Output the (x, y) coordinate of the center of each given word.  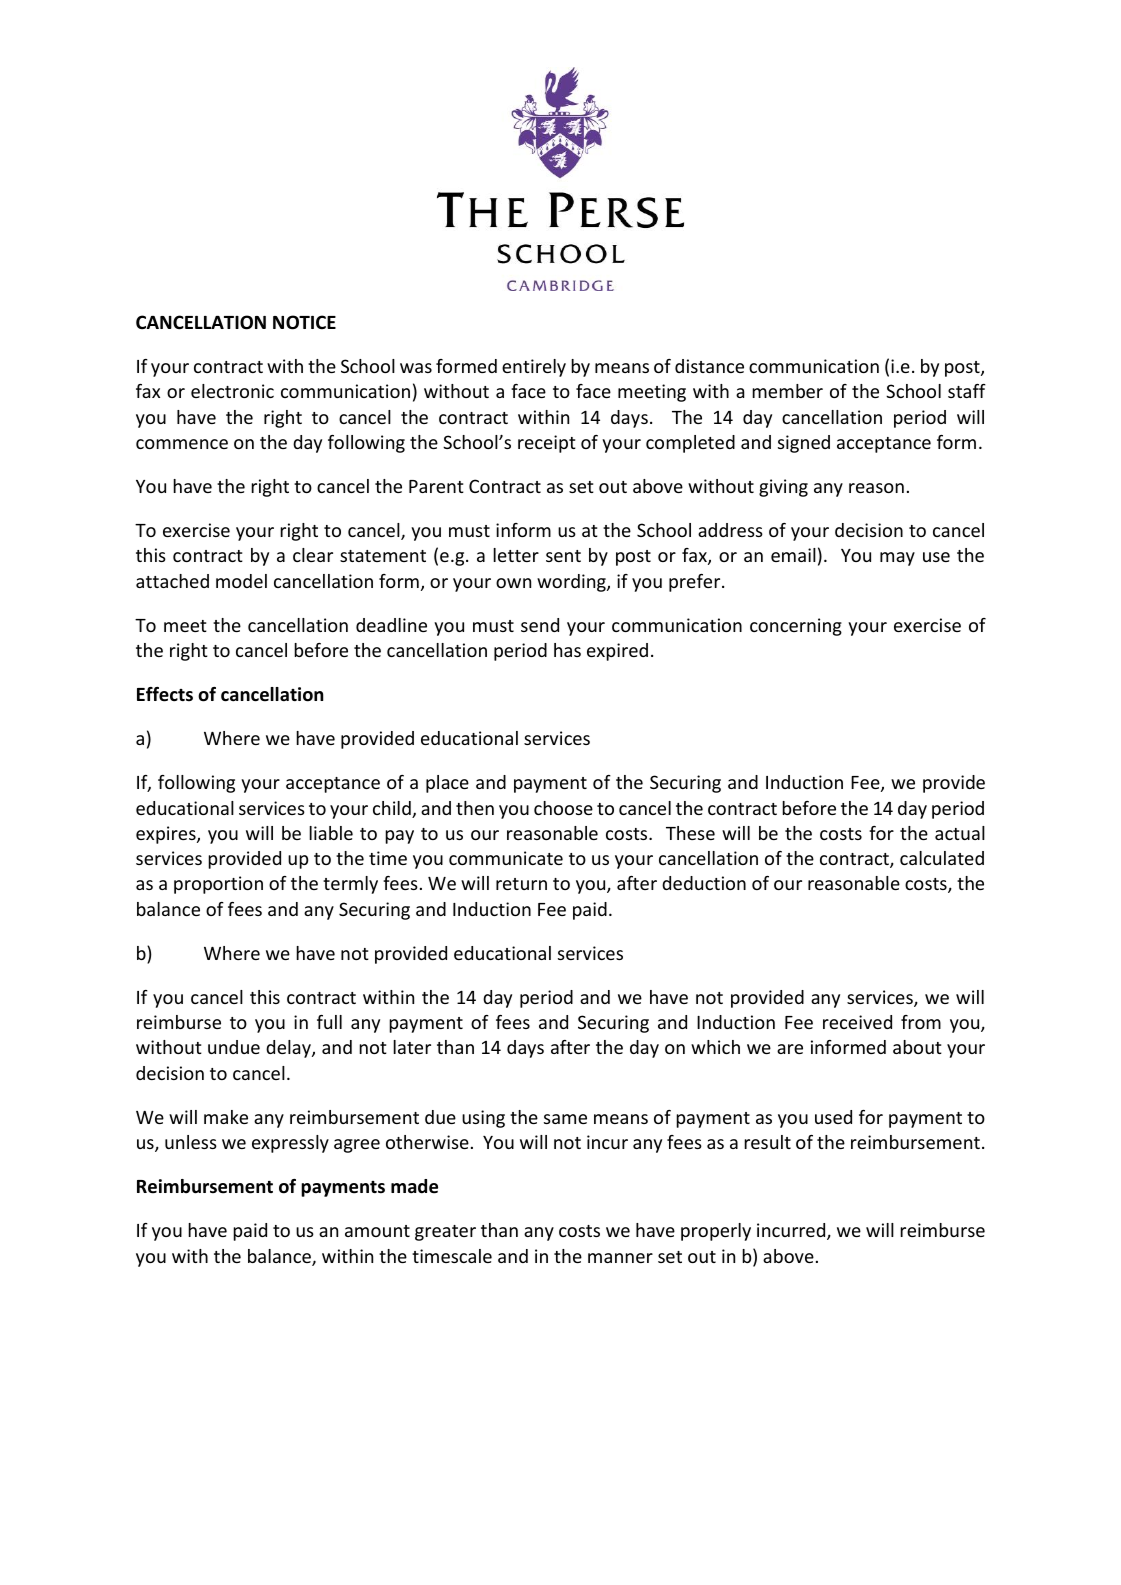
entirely (534, 368)
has (567, 650)
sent (563, 556)
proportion (218, 885)
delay (289, 1049)
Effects (165, 694)
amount (377, 1231)
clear (313, 555)
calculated (942, 858)
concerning (796, 627)
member (787, 391)
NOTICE (304, 322)
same (565, 1119)
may (897, 559)
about (917, 1047)
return (521, 884)
